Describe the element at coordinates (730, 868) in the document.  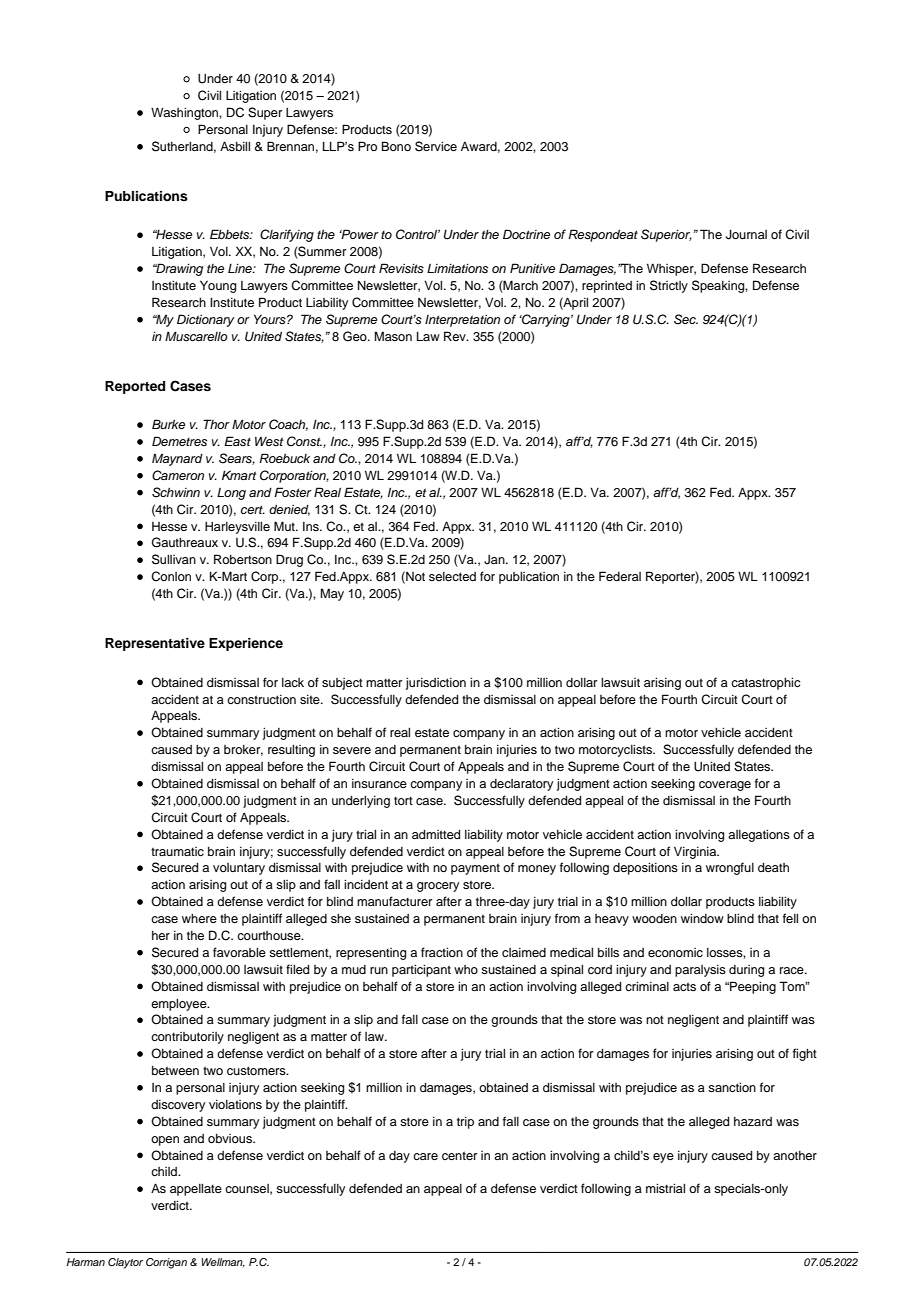
I see `wrongful` at that location.
